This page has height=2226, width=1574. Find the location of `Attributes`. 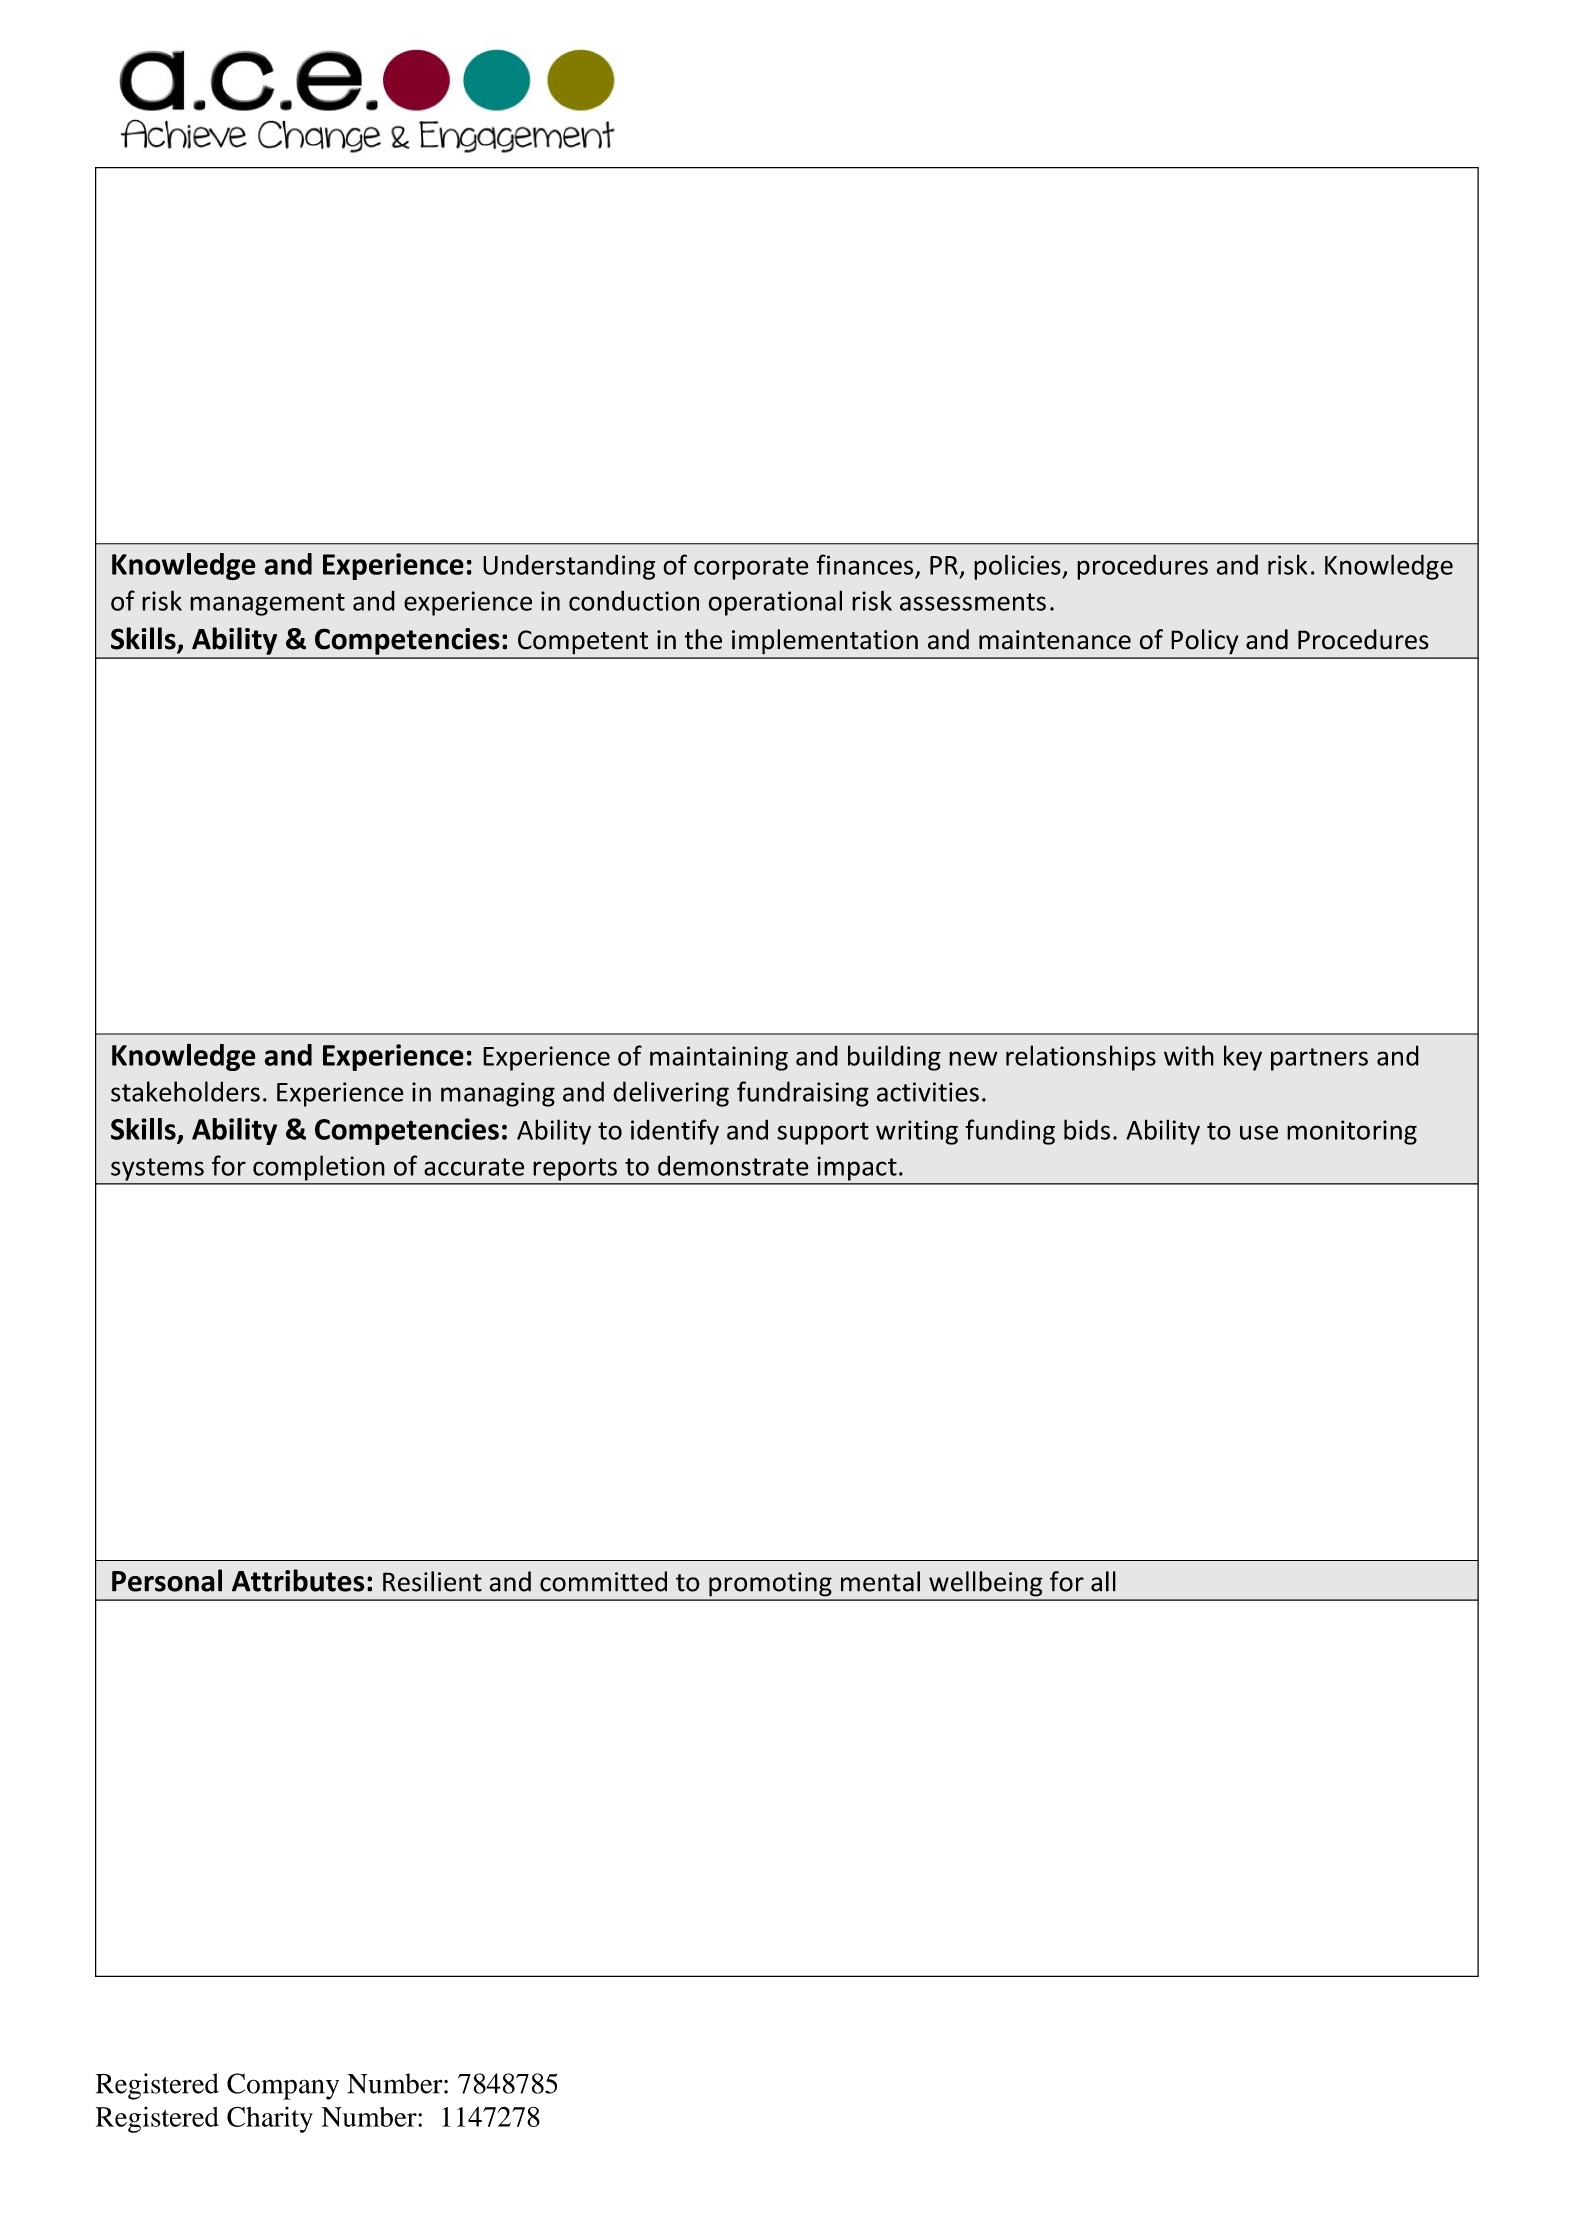

Attributes is located at coordinates (298, 1580).
